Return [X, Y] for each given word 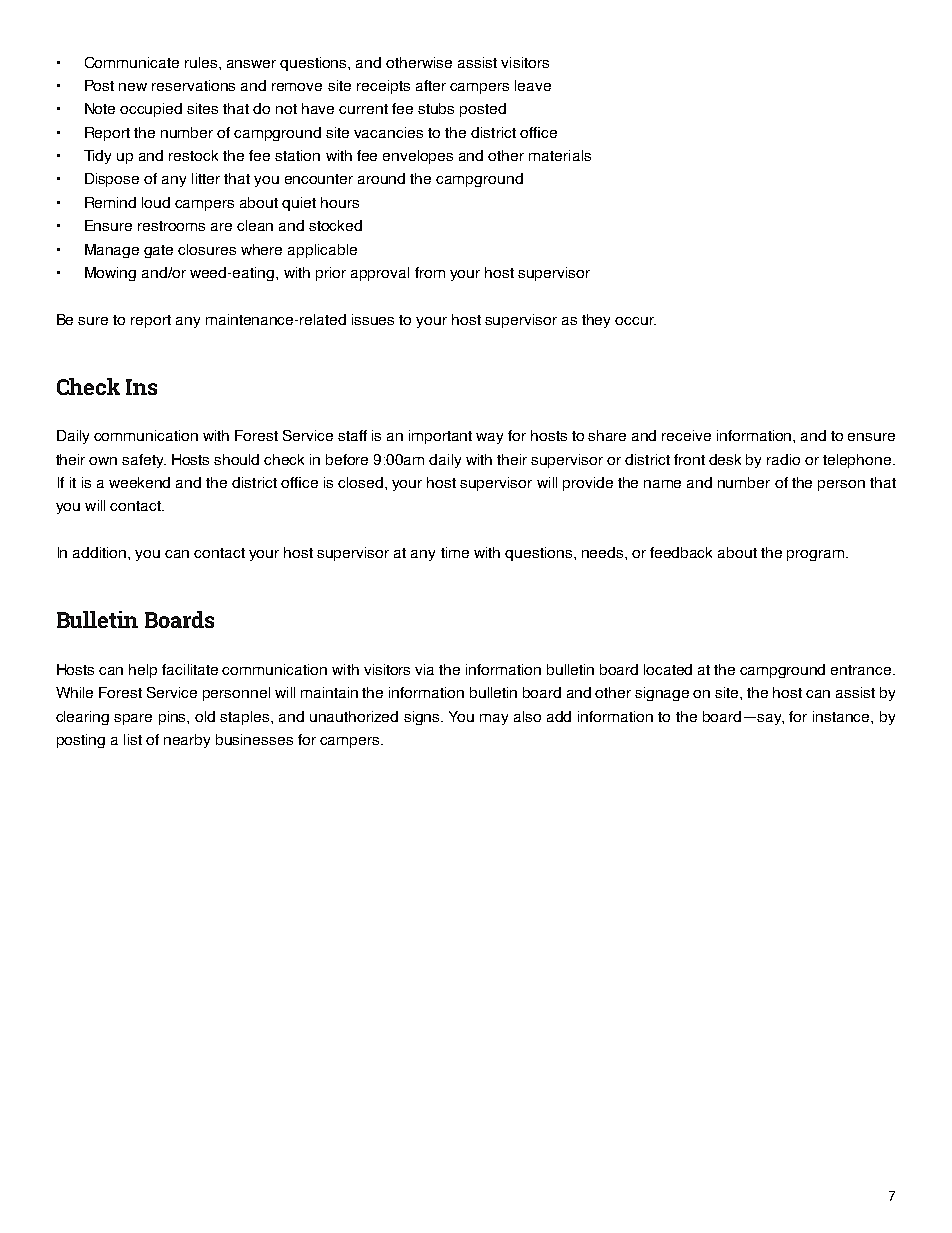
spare [133, 719]
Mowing [110, 274]
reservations [193, 85]
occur [635, 321]
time [455, 552]
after [431, 85]
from [430, 272]
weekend [139, 482]
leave [533, 85]
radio [783, 459]
